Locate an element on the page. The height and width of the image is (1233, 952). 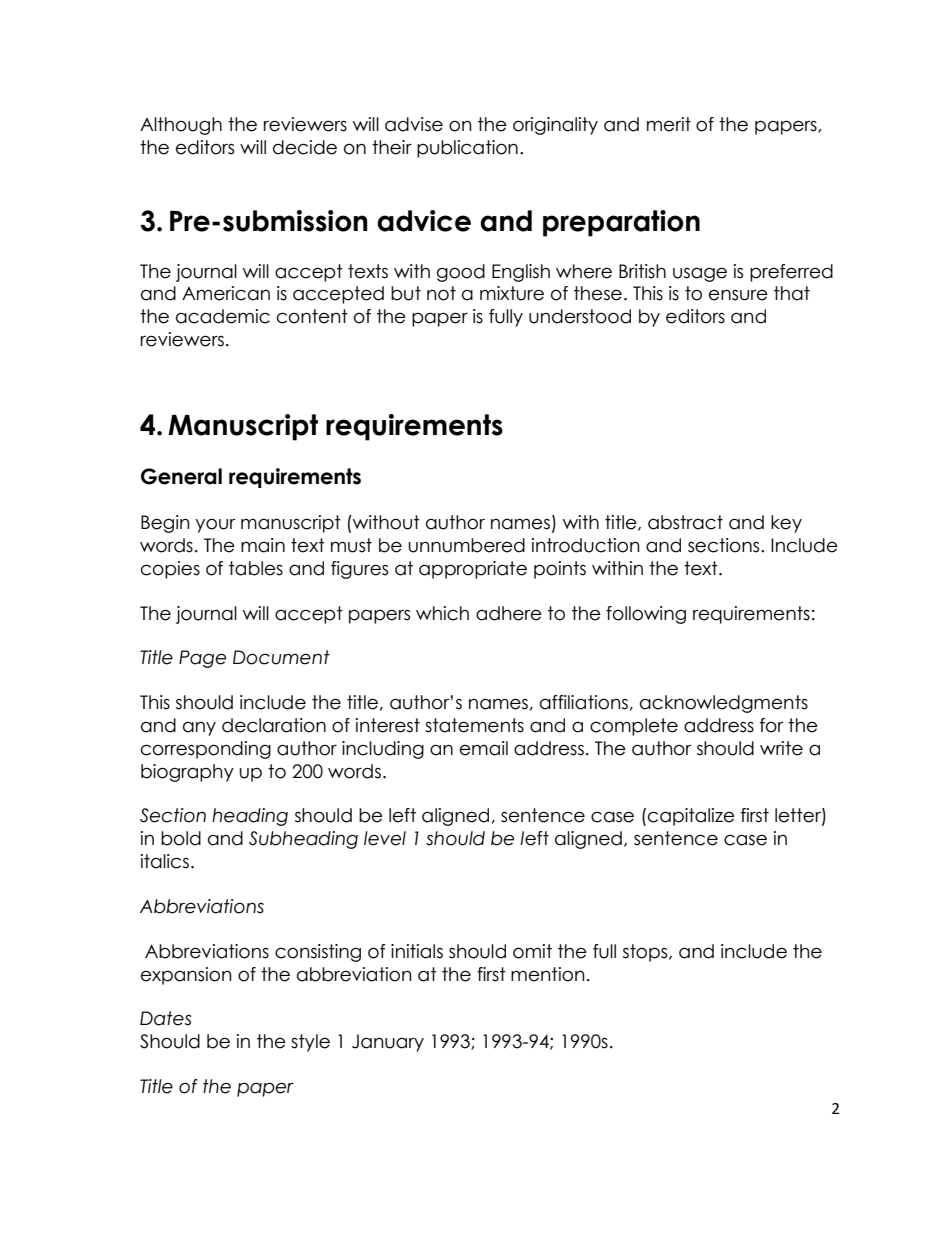
Dates is located at coordinates (166, 1018).
